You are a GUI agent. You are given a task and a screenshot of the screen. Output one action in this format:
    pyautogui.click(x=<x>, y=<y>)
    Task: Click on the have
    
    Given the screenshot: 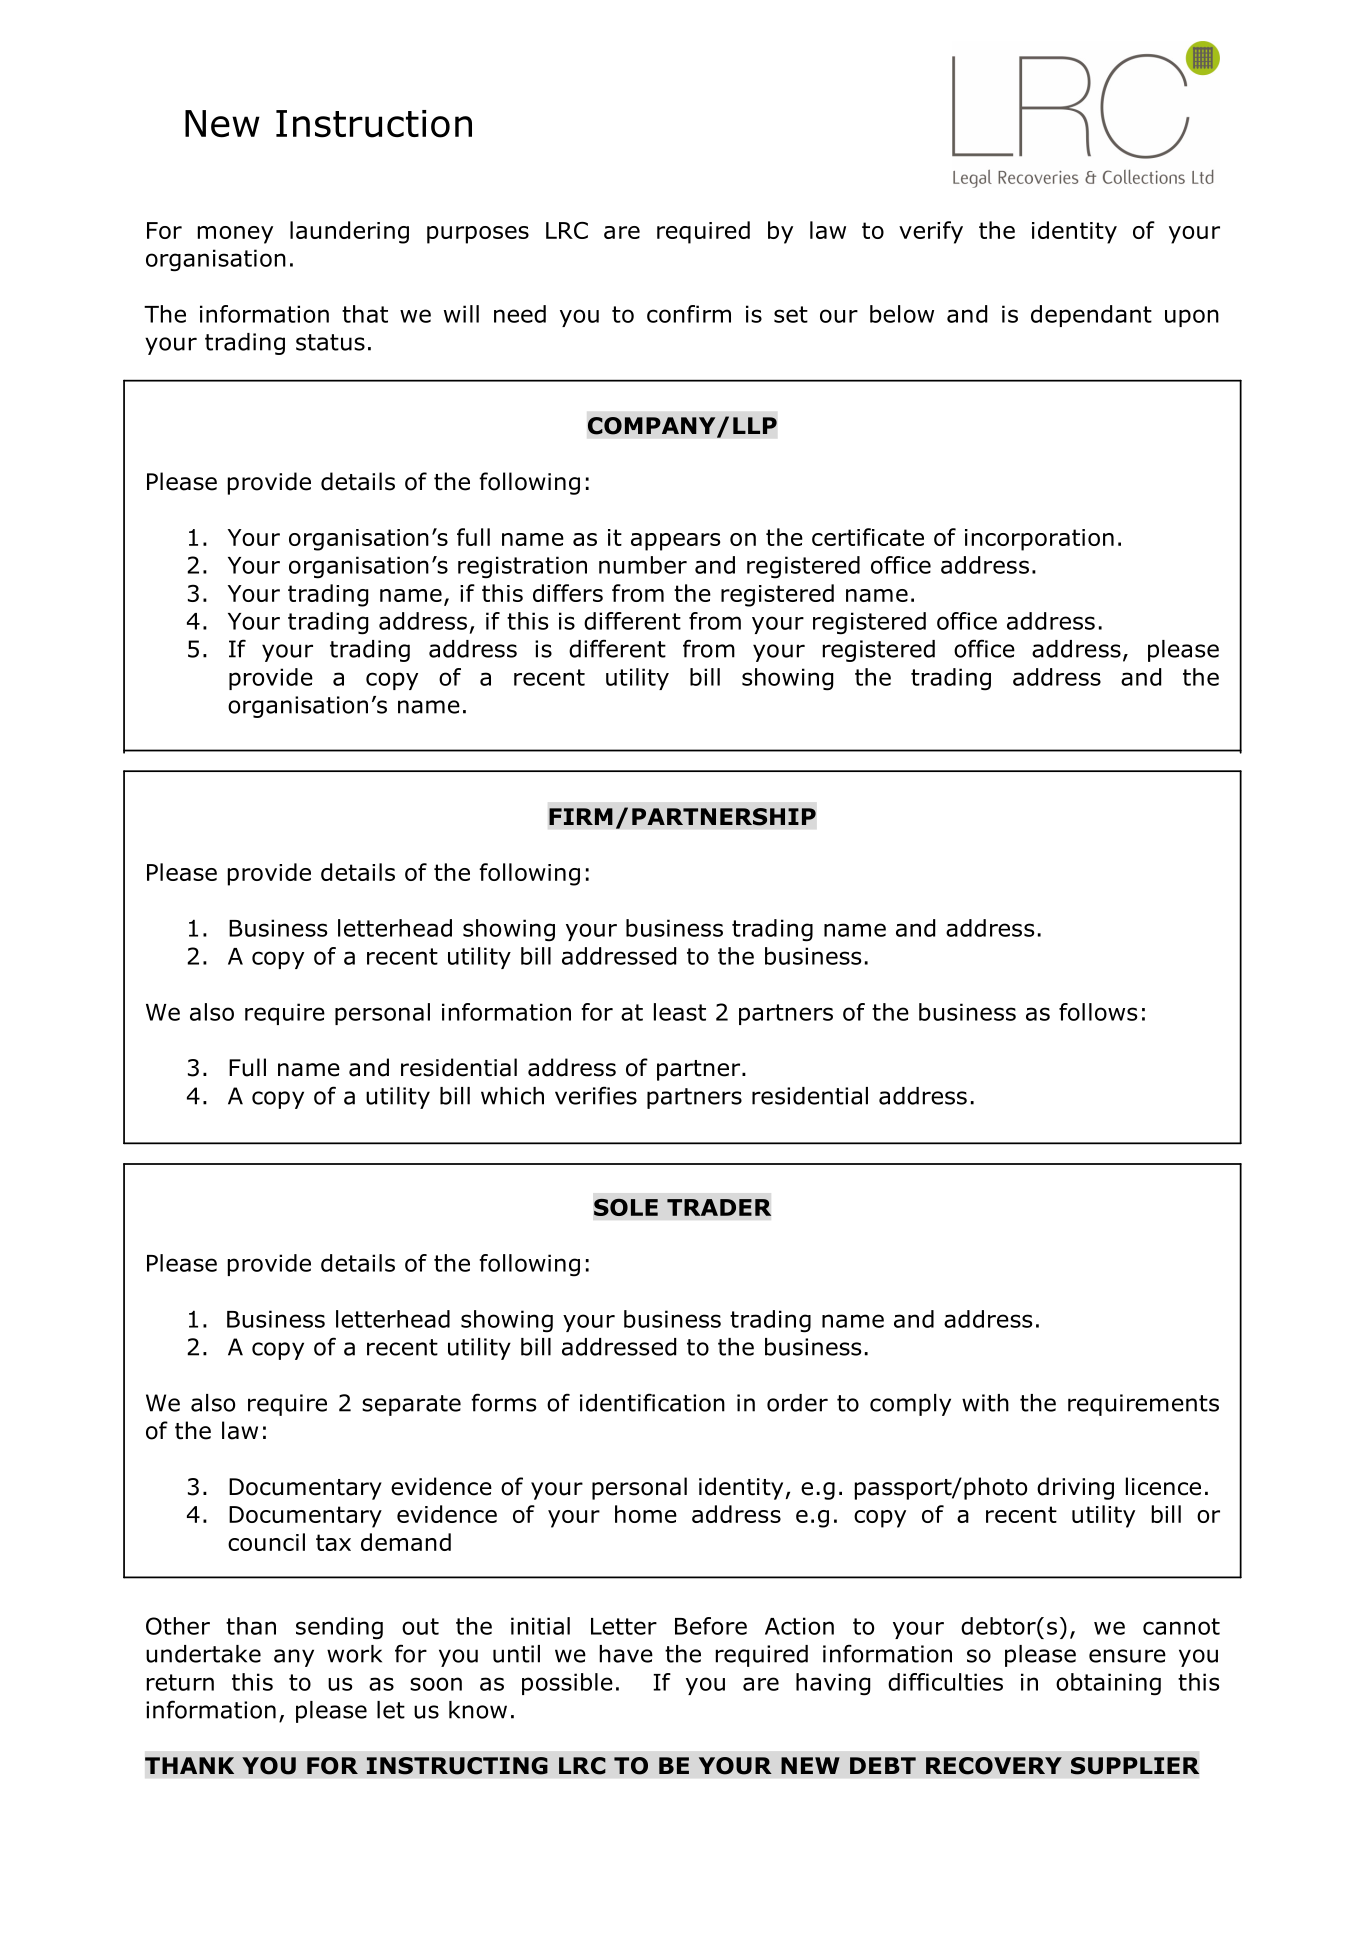 What is the action you would take?
    pyautogui.click(x=626, y=1654)
